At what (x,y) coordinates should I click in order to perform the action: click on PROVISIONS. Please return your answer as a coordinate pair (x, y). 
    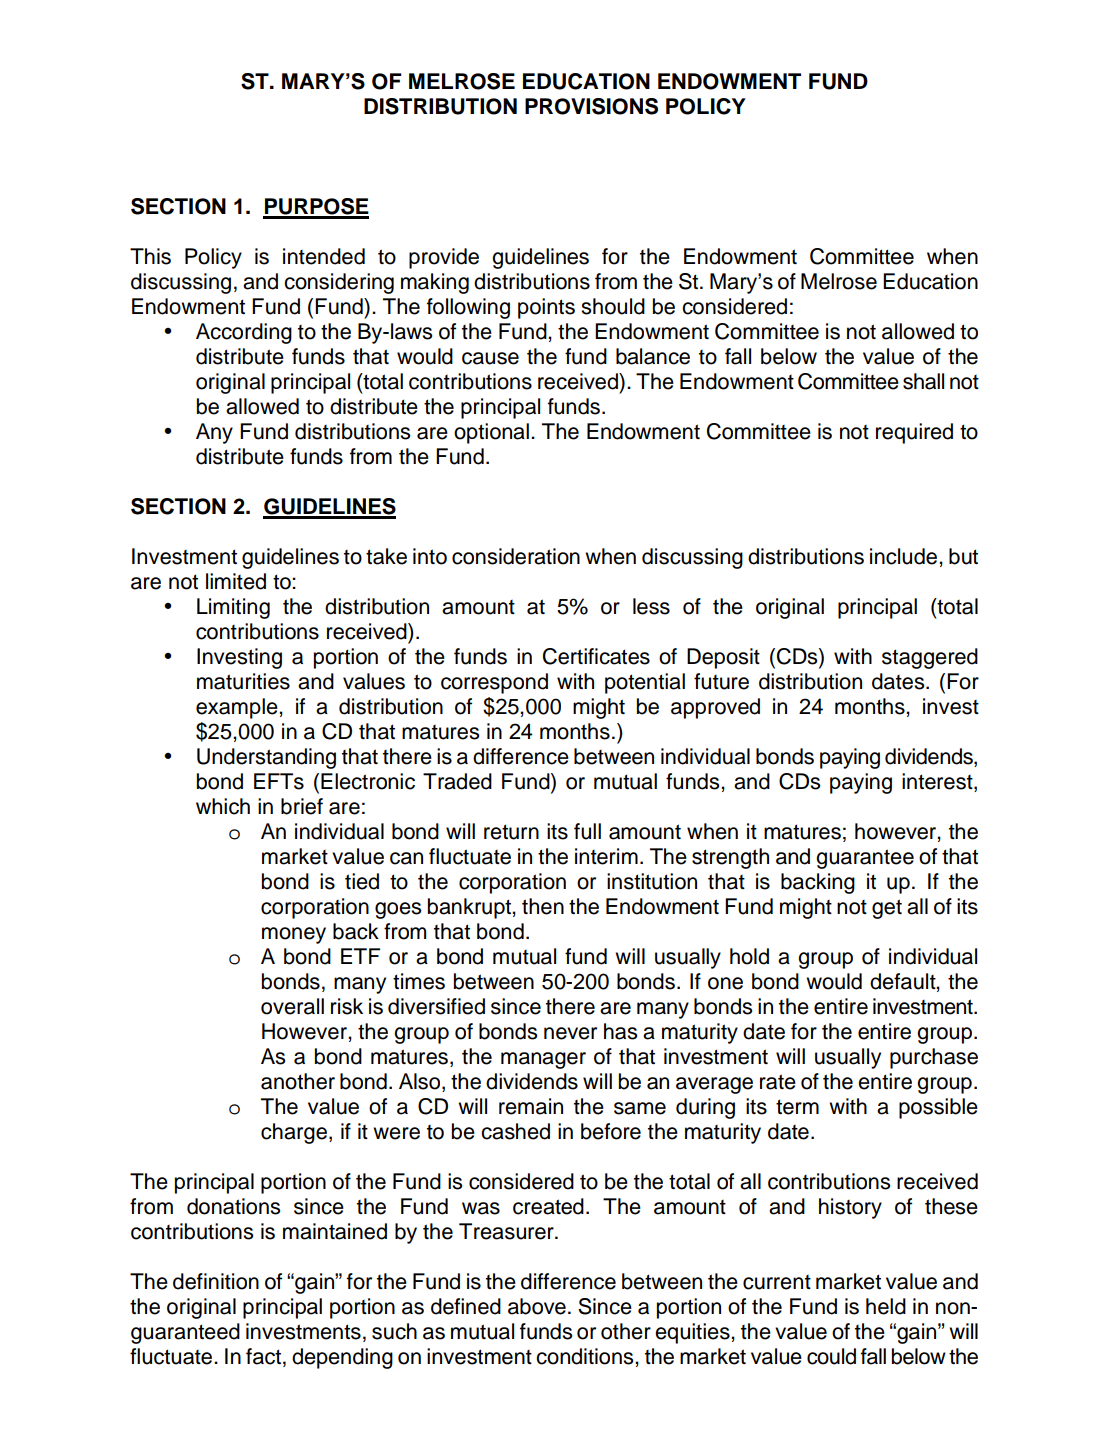
    Looking at the image, I should click on (591, 106).
